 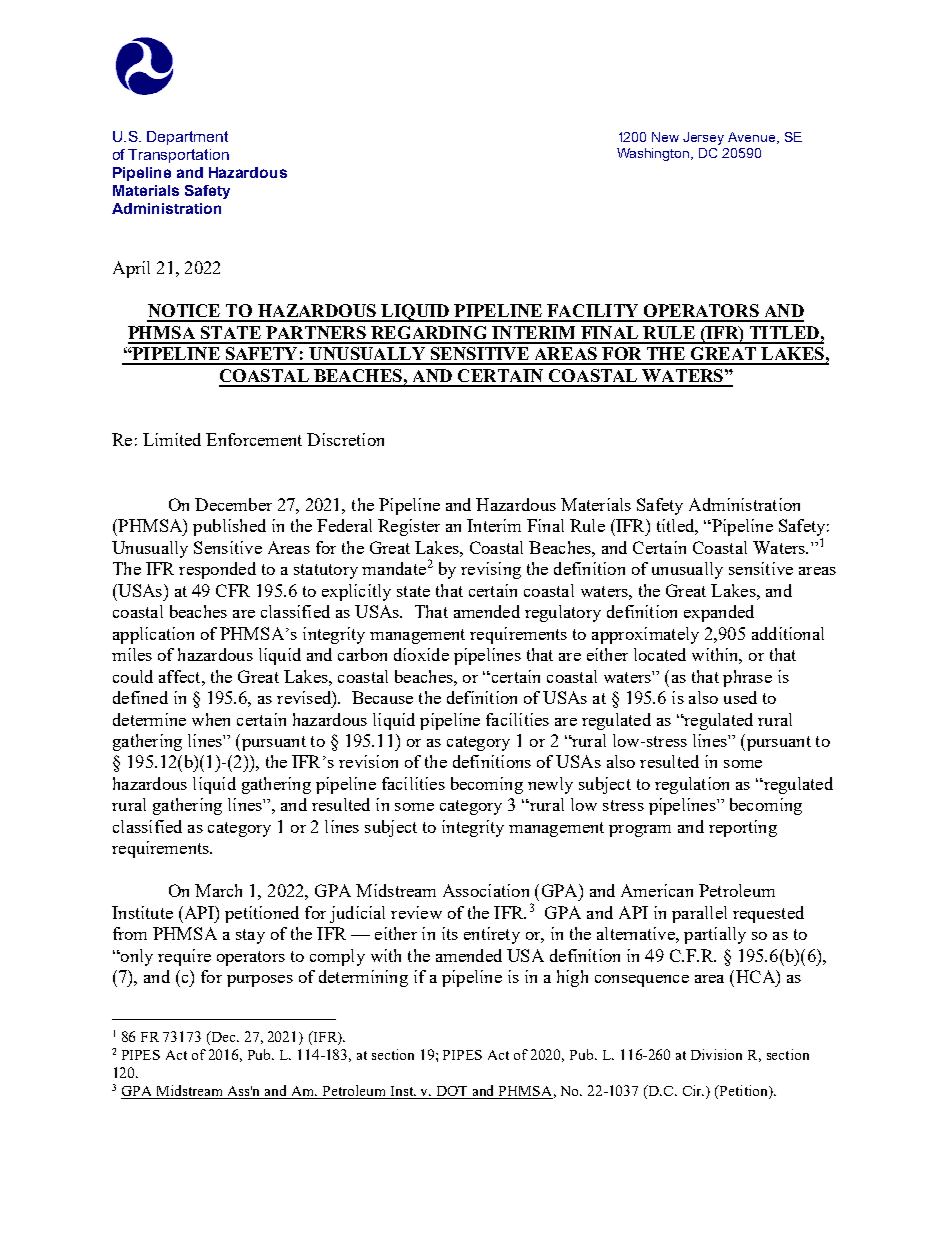 I want to click on Division, so click(x=716, y=1054).
